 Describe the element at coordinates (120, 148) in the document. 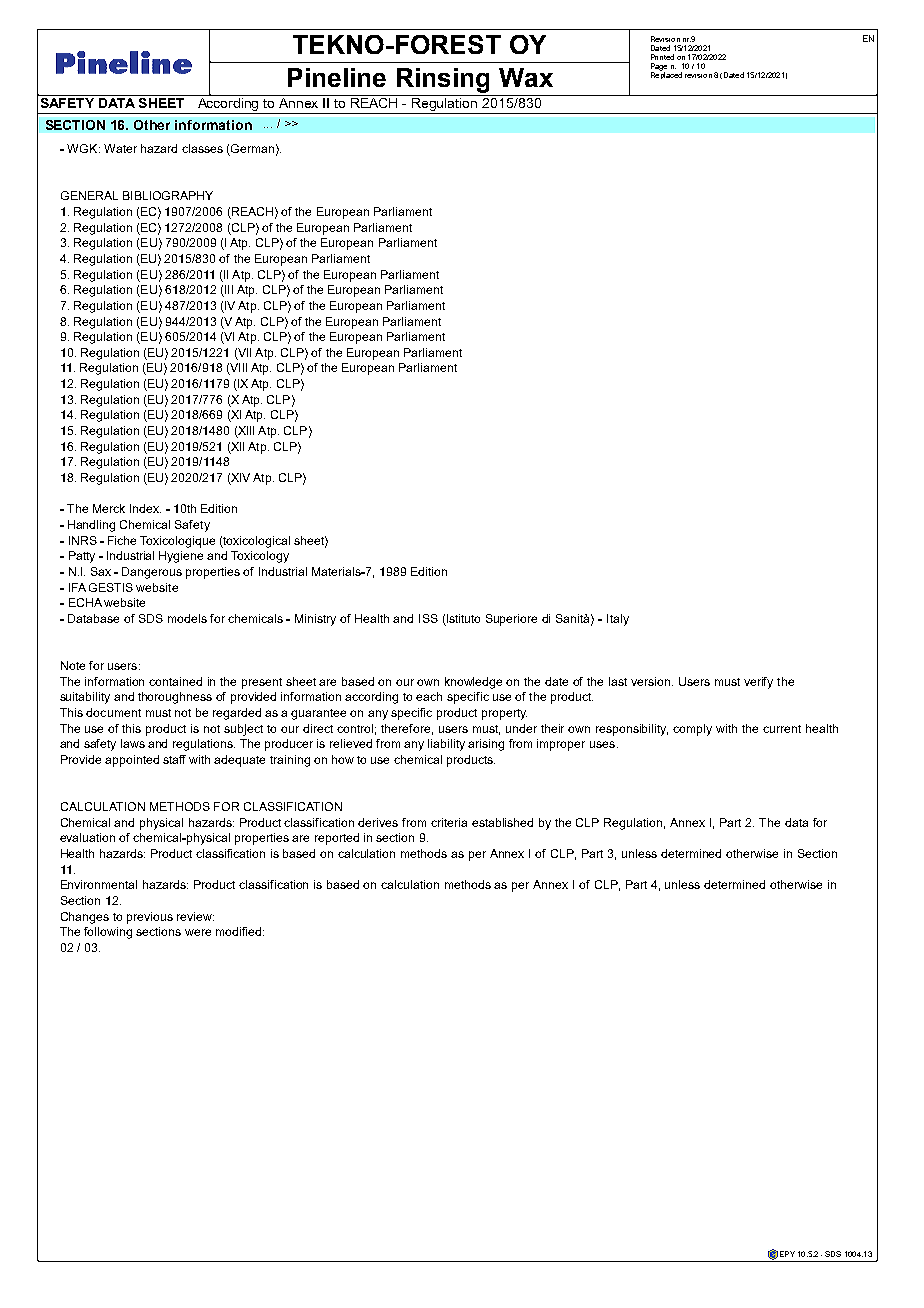

I see `Water` at that location.
